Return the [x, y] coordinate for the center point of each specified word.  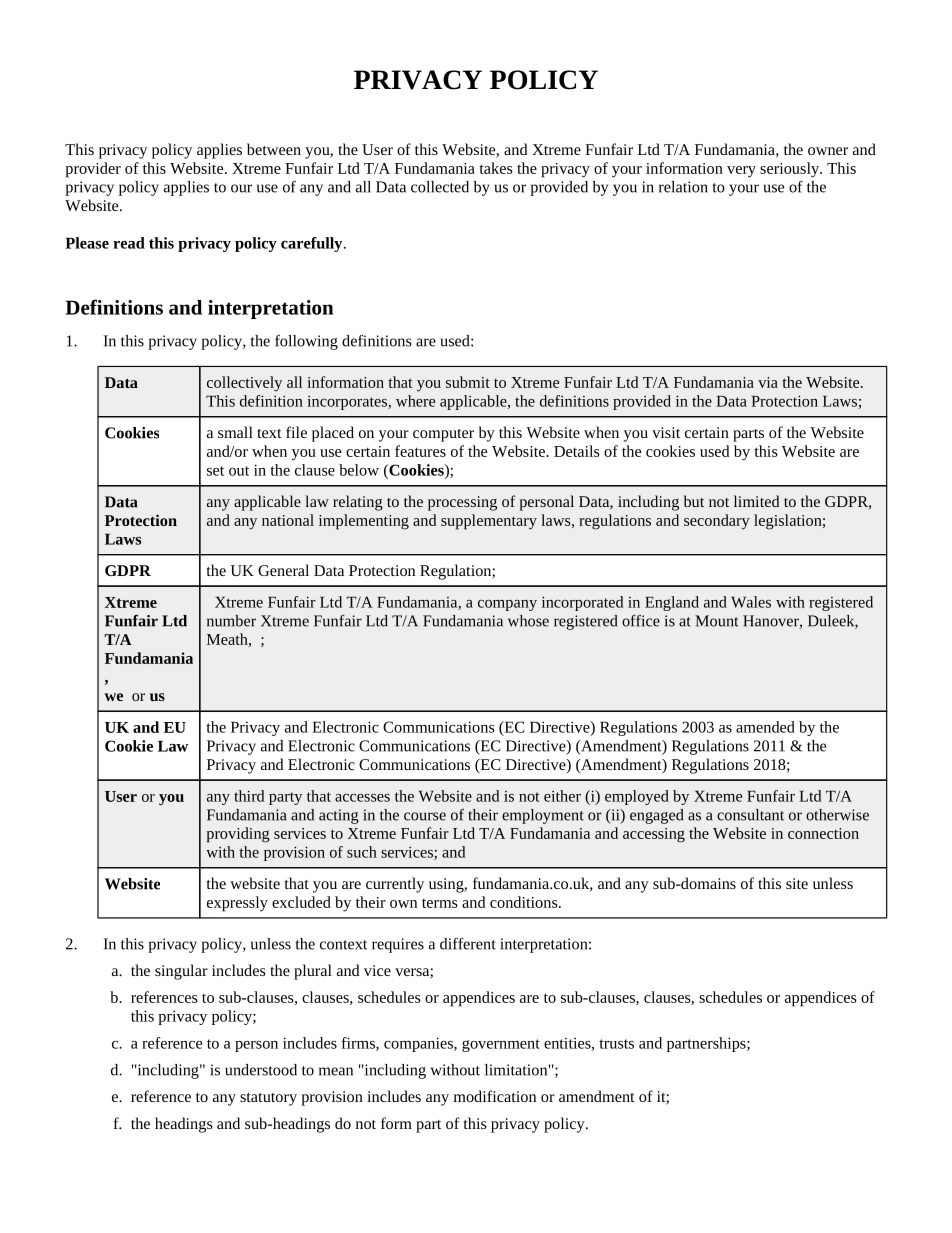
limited [756, 501]
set [215, 471]
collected [440, 187]
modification [495, 1096]
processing [462, 503]
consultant [750, 815]
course [425, 816]
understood [261, 1070]
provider [93, 170]
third [249, 796]
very [741, 172]
